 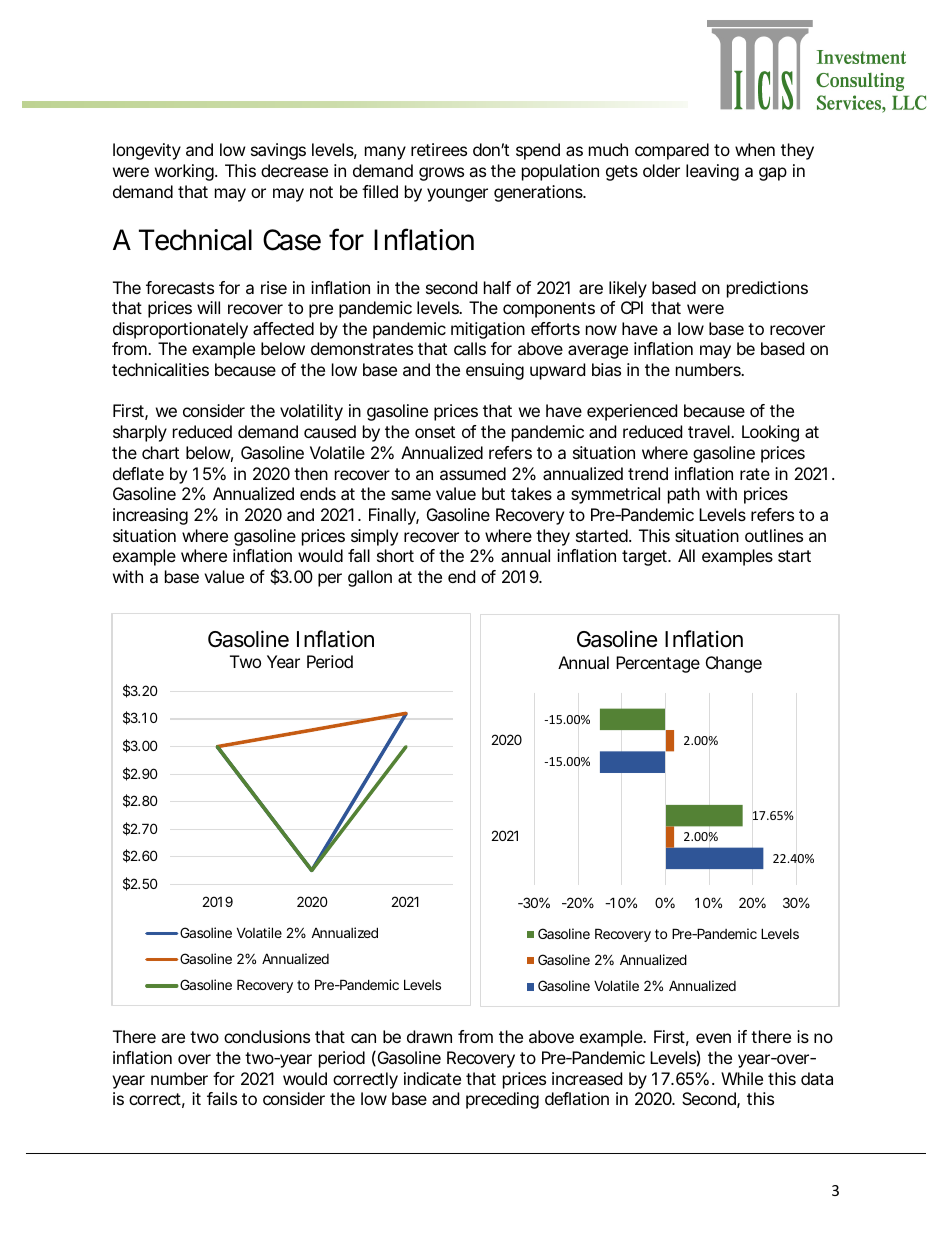 I want to click on indicate, so click(x=432, y=1078).
